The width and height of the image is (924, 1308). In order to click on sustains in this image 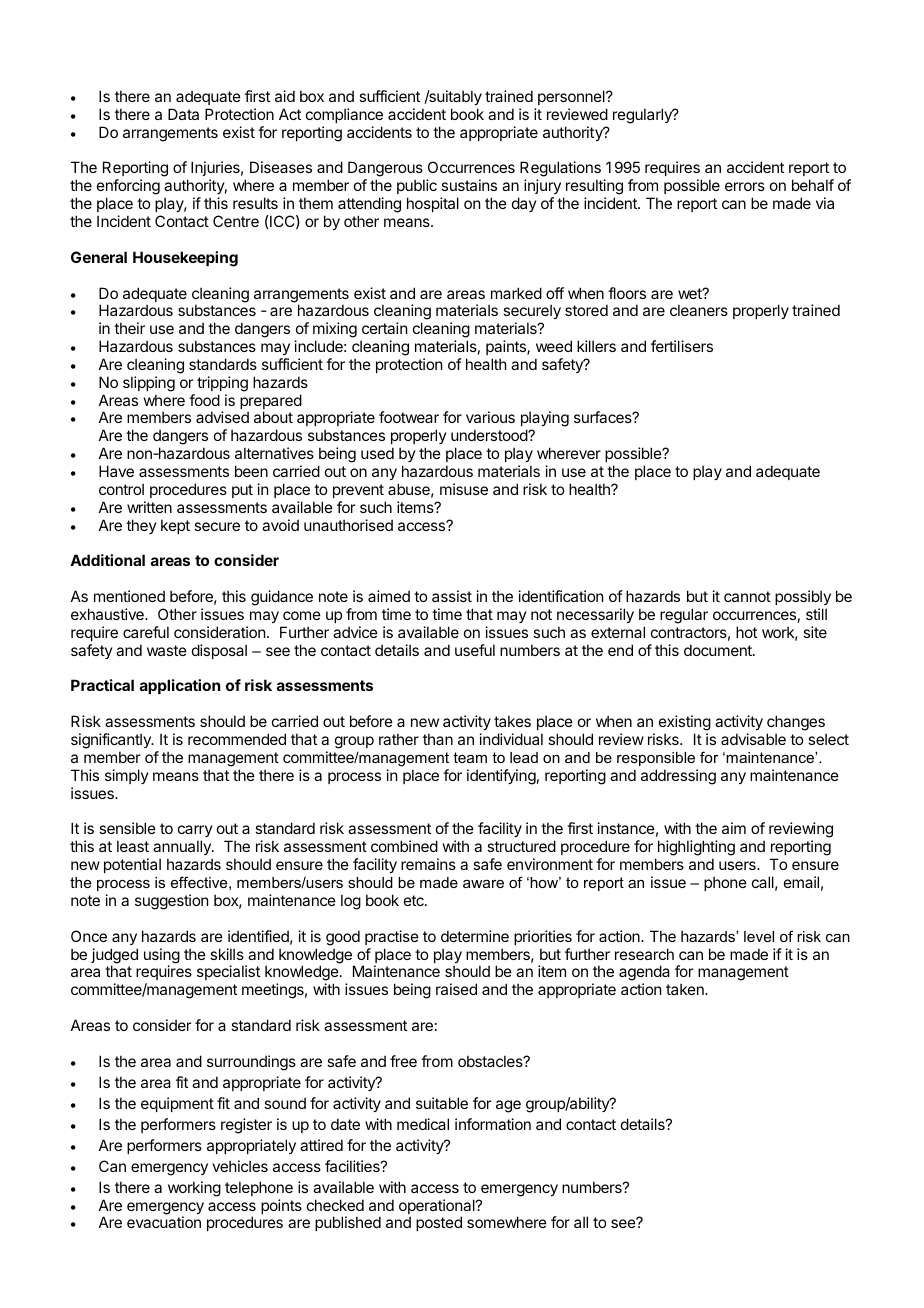, I will do `click(469, 185)`.
